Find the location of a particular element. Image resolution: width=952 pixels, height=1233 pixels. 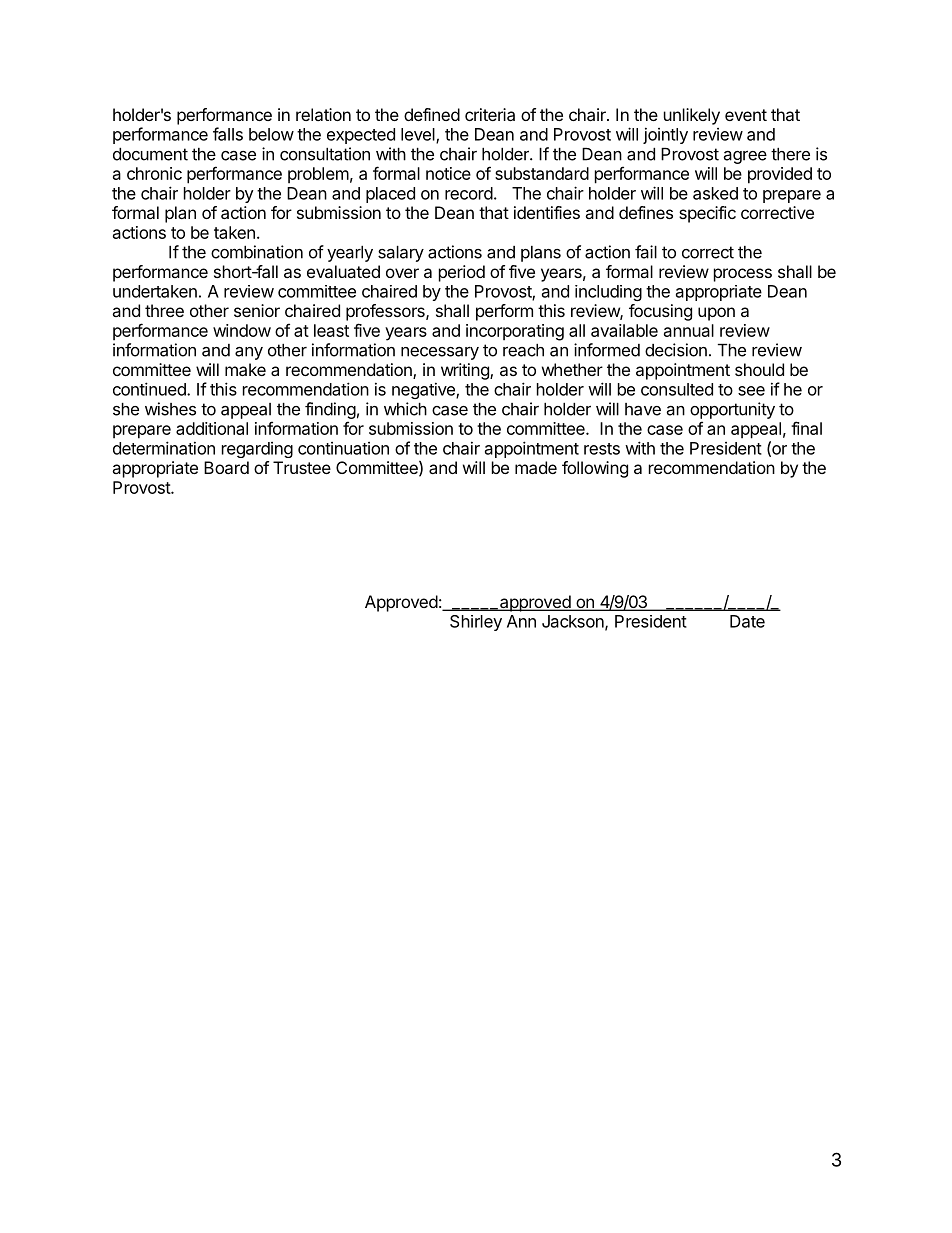

event is located at coordinates (746, 115).
